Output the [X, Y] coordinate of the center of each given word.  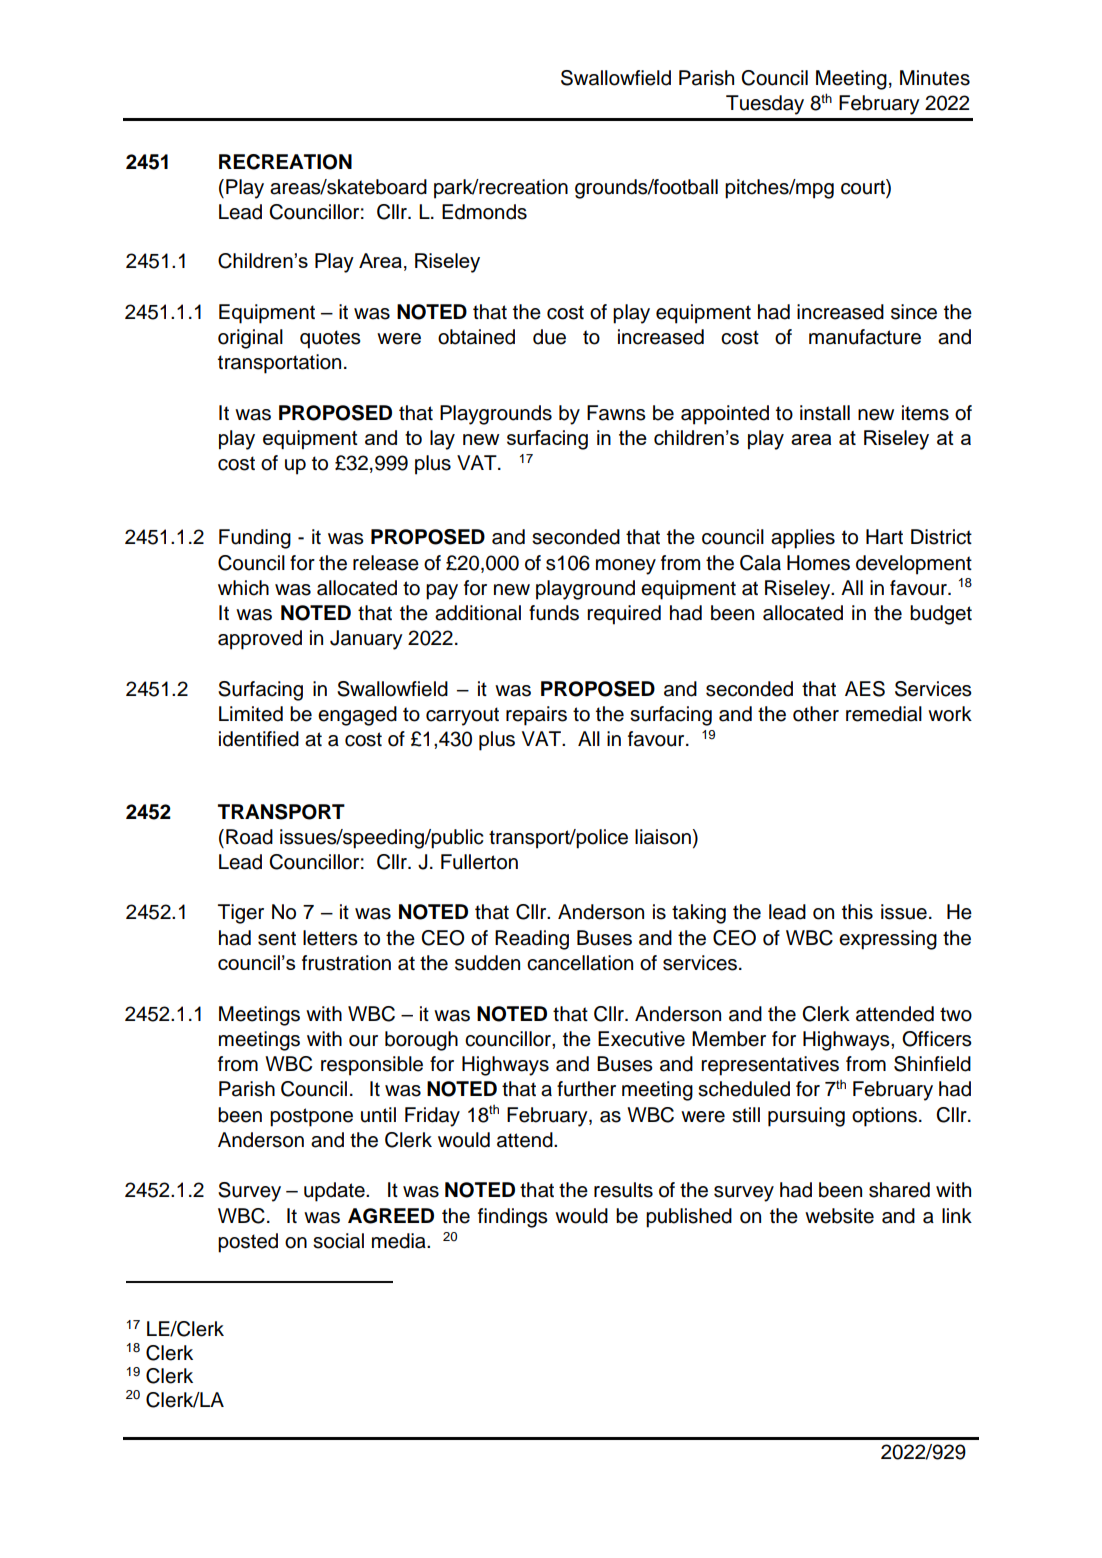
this [857, 912]
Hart [884, 537]
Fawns [616, 413]
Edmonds [484, 212]
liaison [663, 837]
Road [249, 837]
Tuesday [765, 105]
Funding [255, 539]
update [335, 1192]
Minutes [935, 78]
